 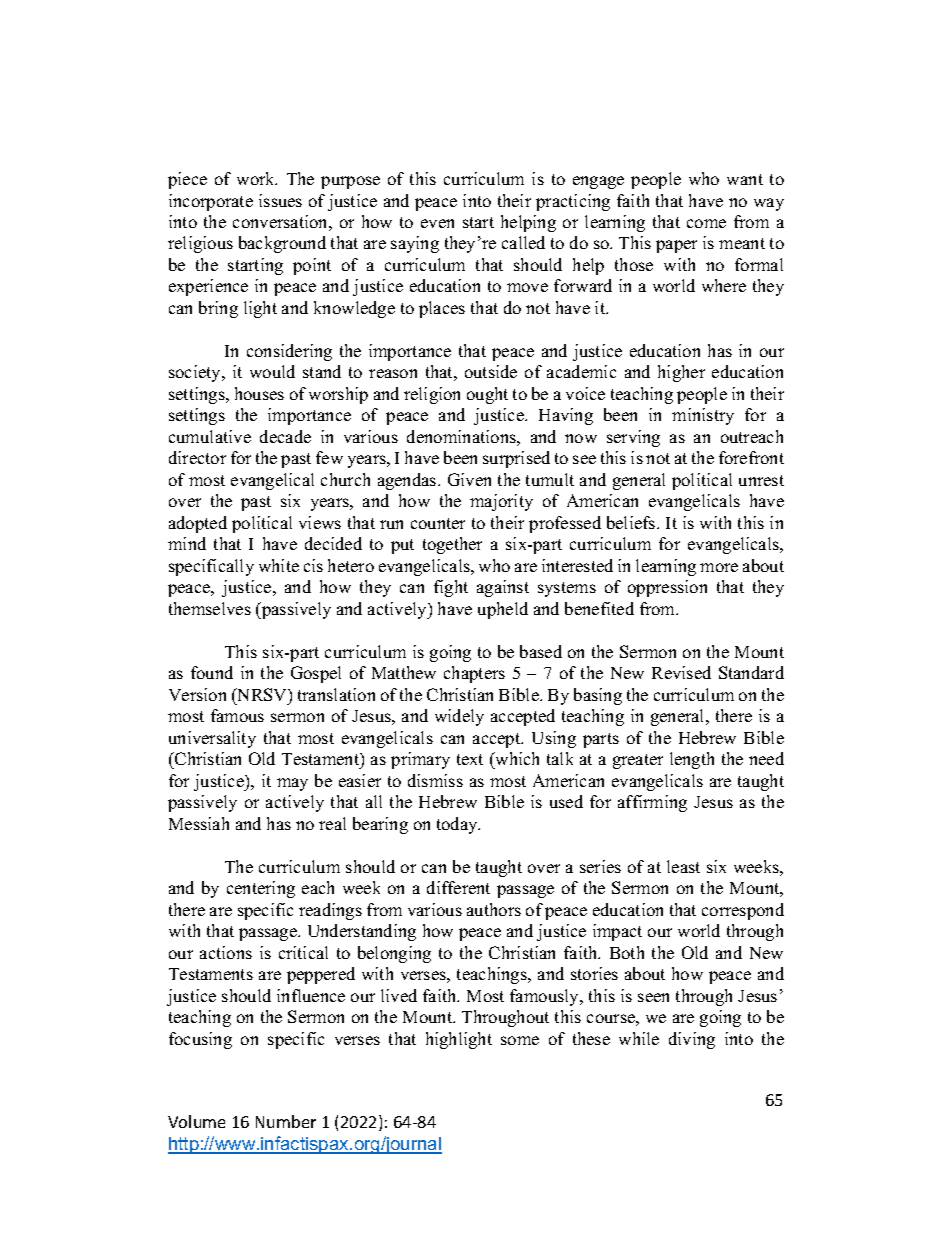 I want to click on today, so click(x=458, y=825).
